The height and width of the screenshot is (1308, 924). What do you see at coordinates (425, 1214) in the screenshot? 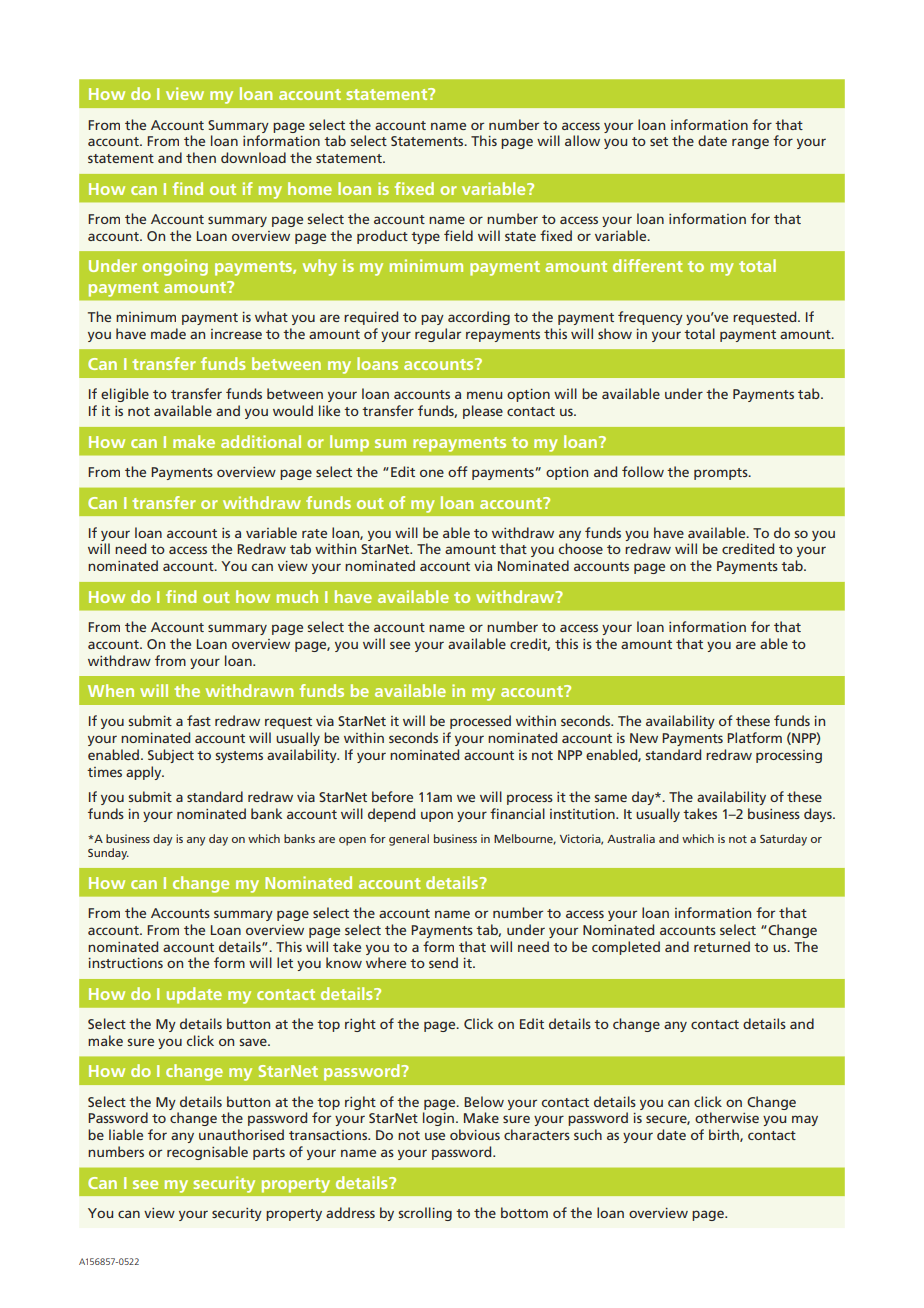
I see `scrolling` at bounding box center [425, 1214].
